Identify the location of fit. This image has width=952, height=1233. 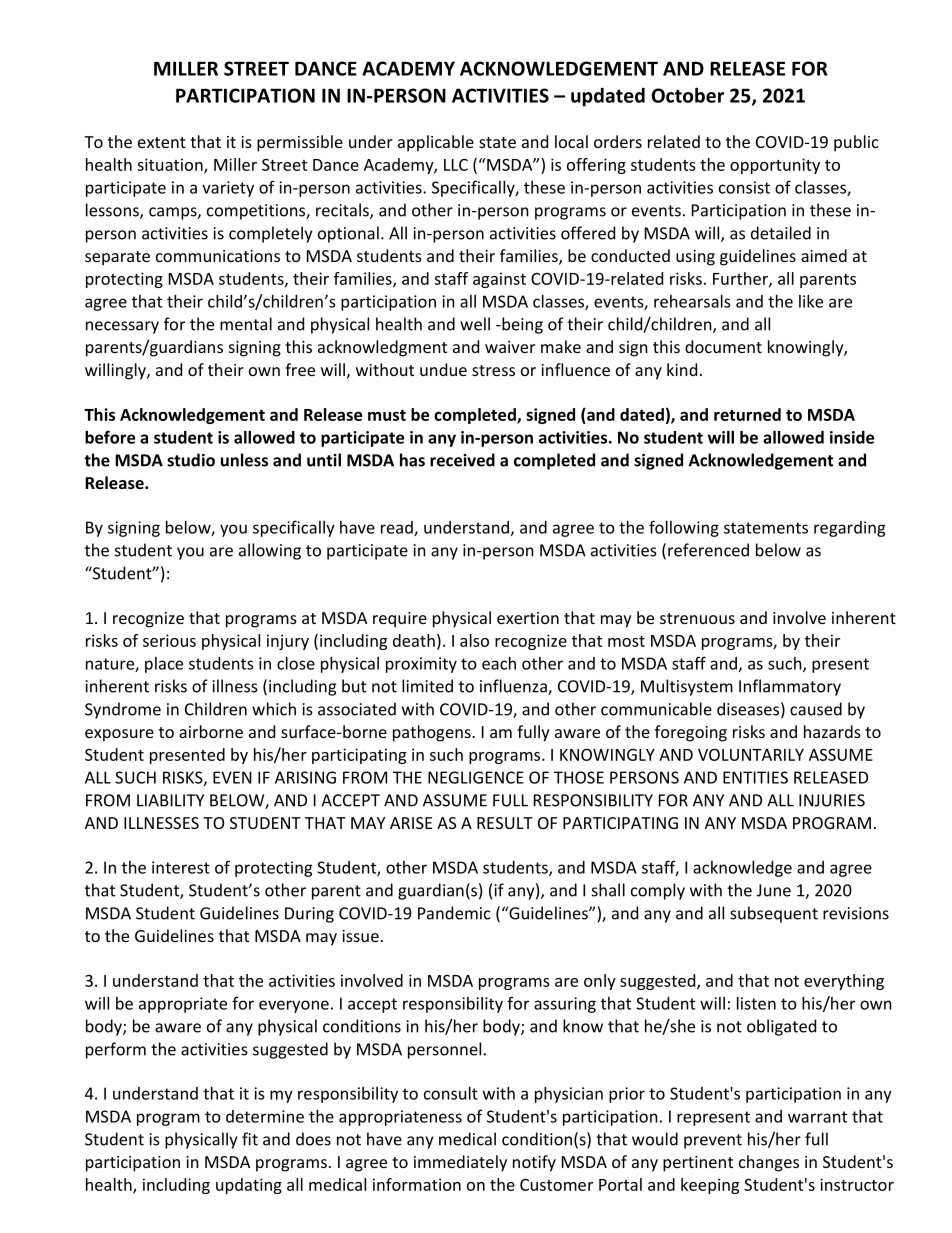
(250, 1139).
